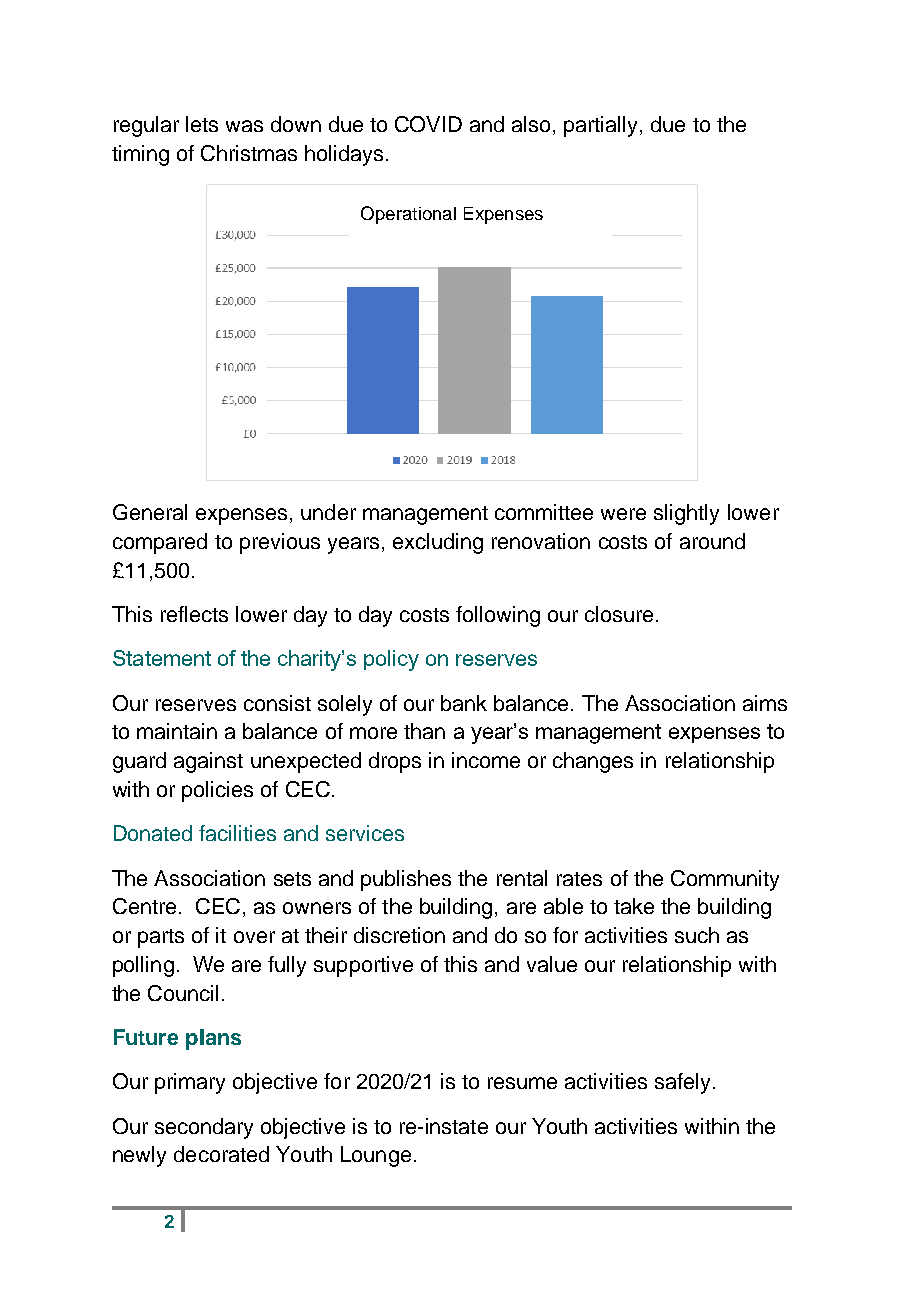 This image has width=924, height=1308. I want to click on safely, so click(682, 1083).
